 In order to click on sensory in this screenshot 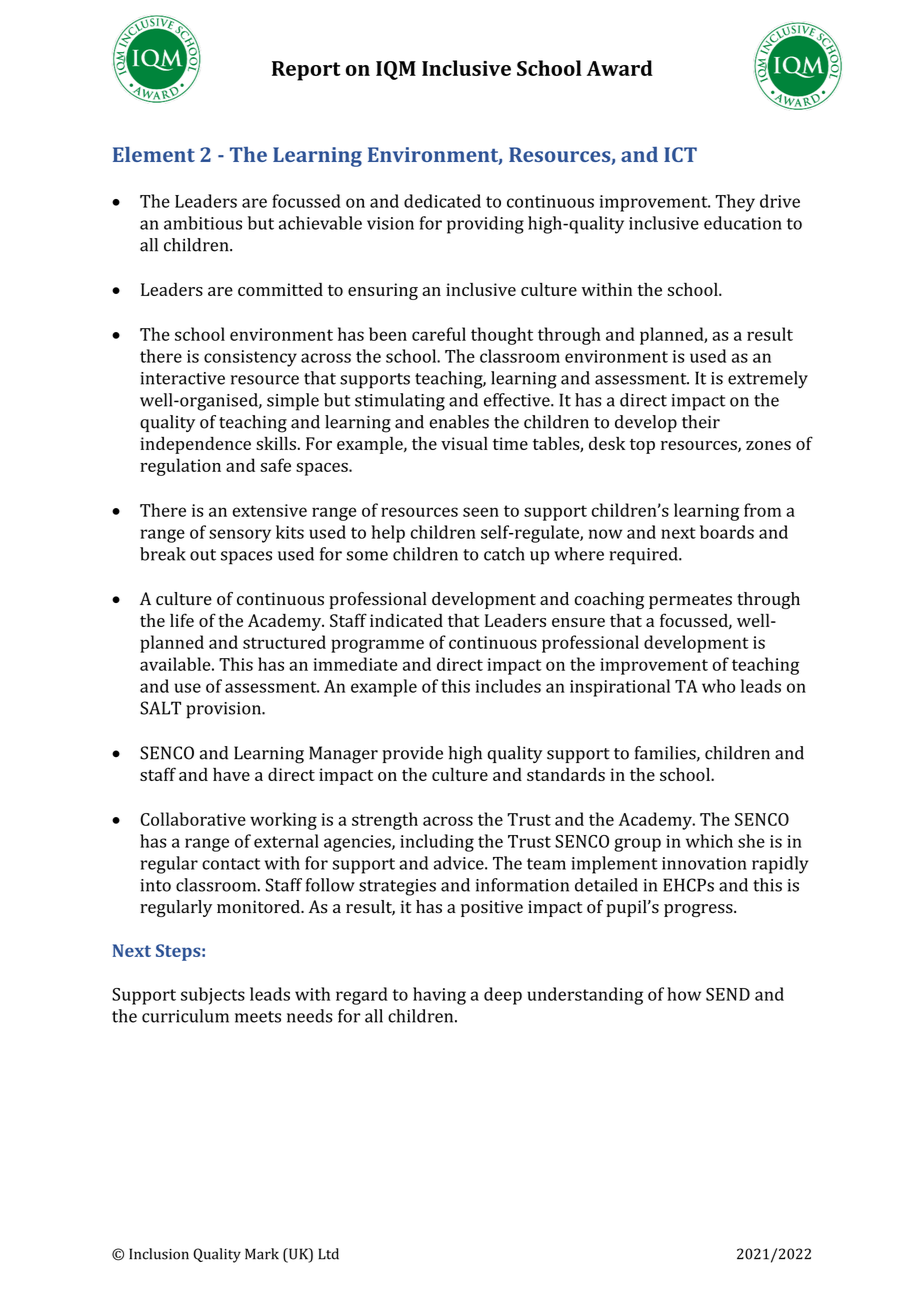, I will do `click(240, 536)`.
